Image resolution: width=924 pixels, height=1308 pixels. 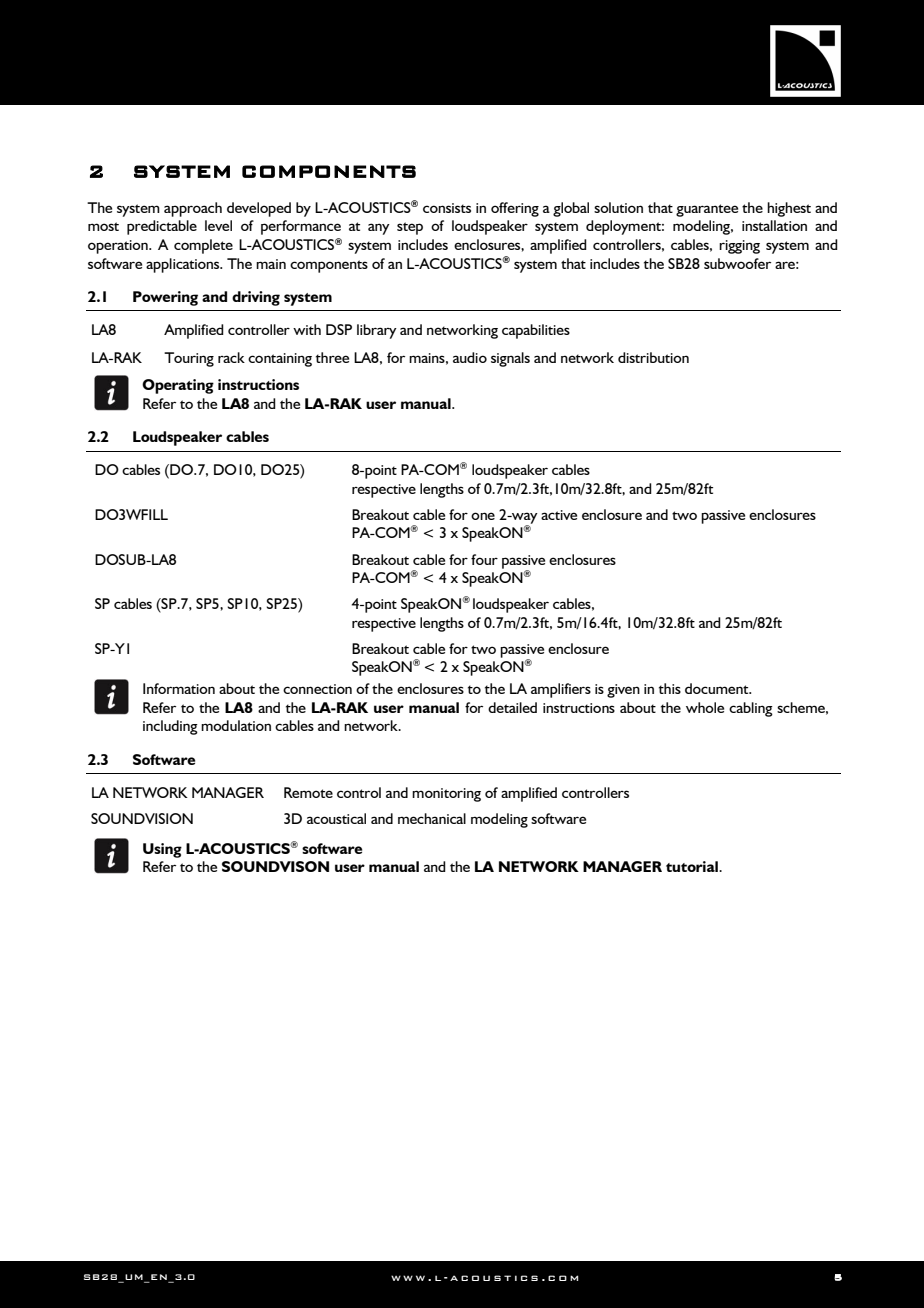 What do you see at coordinates (179, 688) in the screenshot?
I see `Information` at bounding box center [179, 688].
